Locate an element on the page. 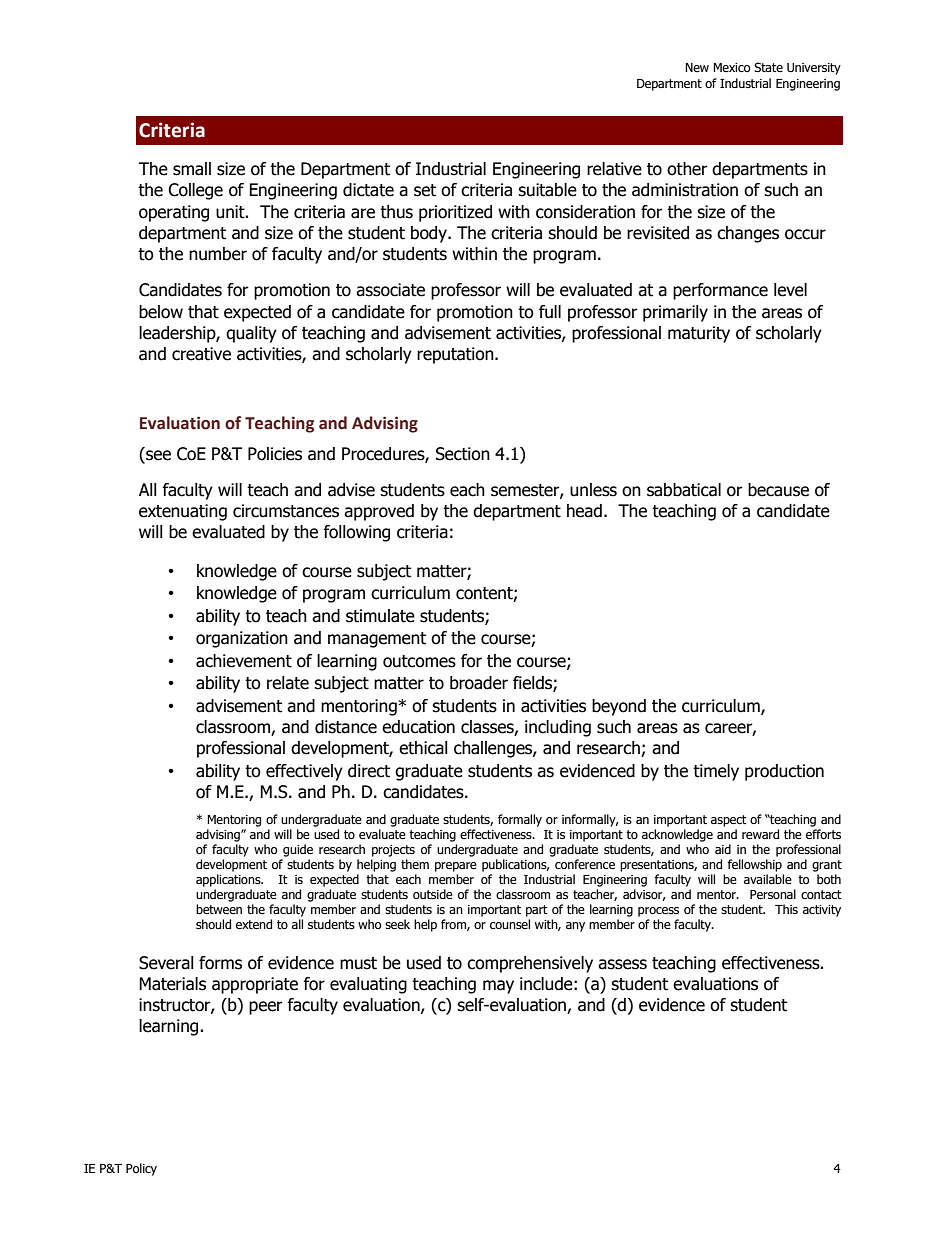 The image size is (952, 1233). assess is located at coordinates (622, 964).
